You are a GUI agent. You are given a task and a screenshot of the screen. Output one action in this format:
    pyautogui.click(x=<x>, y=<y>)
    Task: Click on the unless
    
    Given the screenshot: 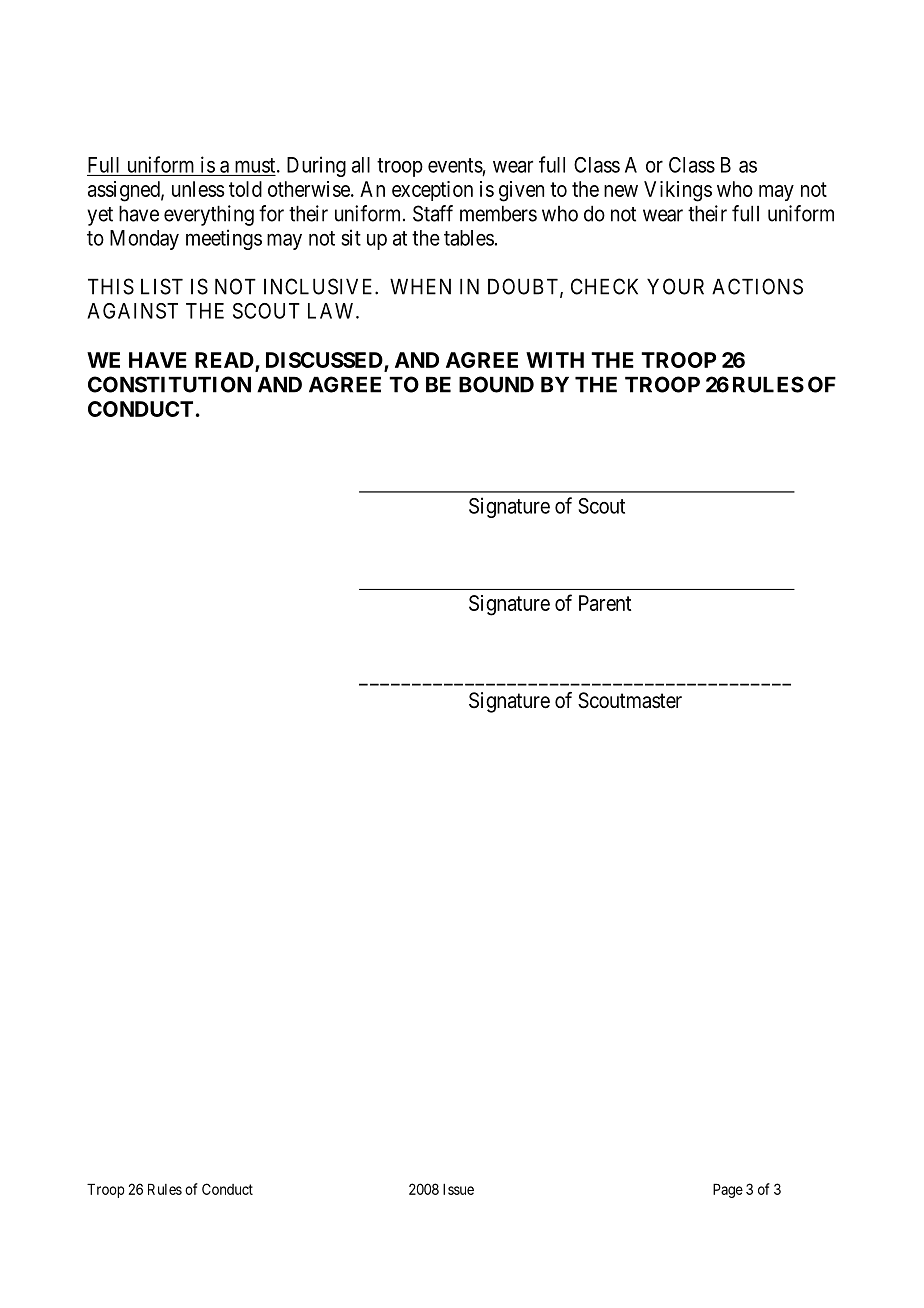 What is the action you would take?
    pyautogui.click(x=198, y=189)
